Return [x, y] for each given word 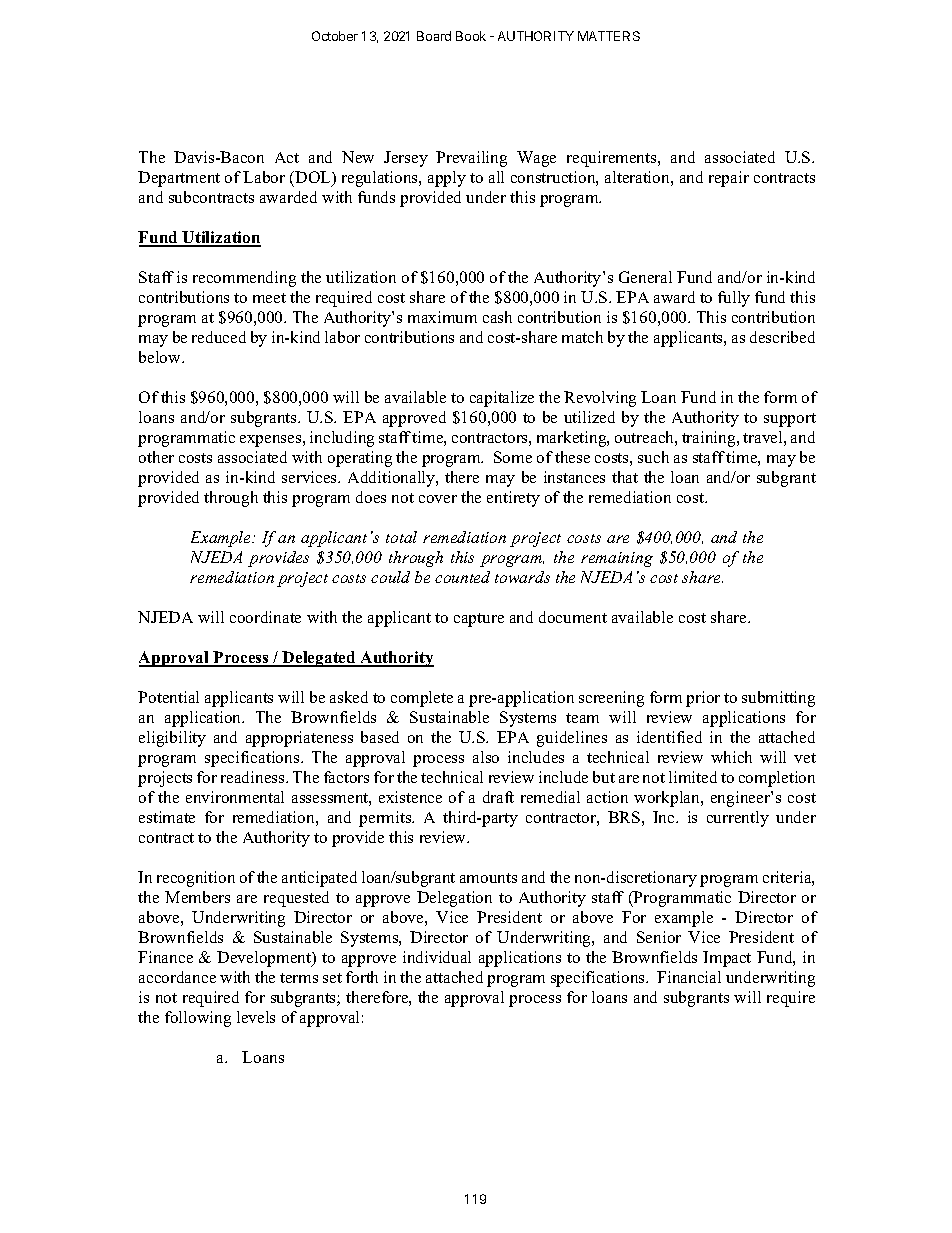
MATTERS [609, 36]
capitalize [502, 399]
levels [256, 1017]
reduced [219, 337]
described [782, 337]
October [335, 36]
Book [471, 36]
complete [422, 699]
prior [703, 699]
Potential [168, 697]
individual [437, 957]
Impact [727, 959]
